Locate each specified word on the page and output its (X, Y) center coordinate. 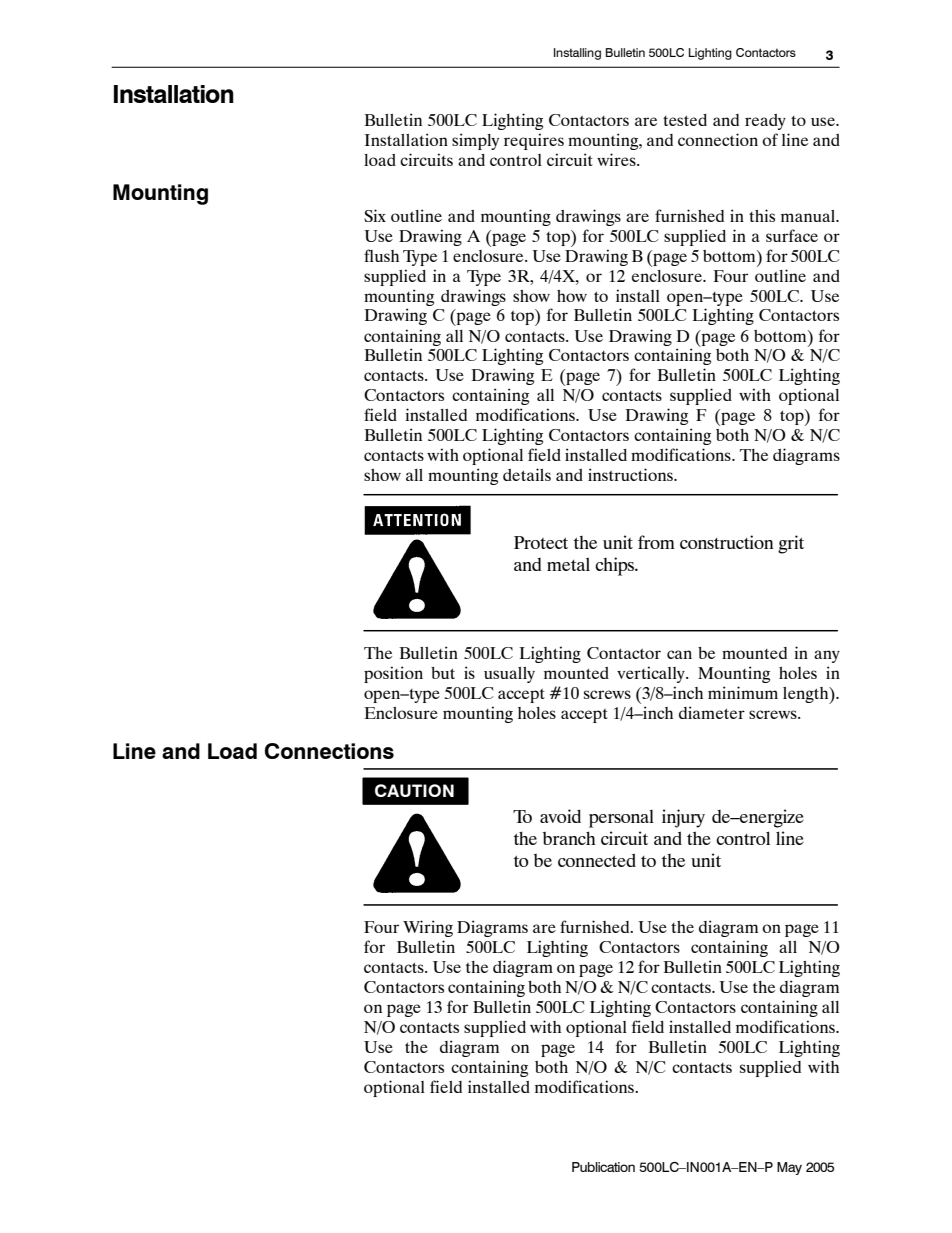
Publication (603, 1167)
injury (683, 818)
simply (475, 141)
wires (617, 159)
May (789, 1168)
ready (765, 122)
